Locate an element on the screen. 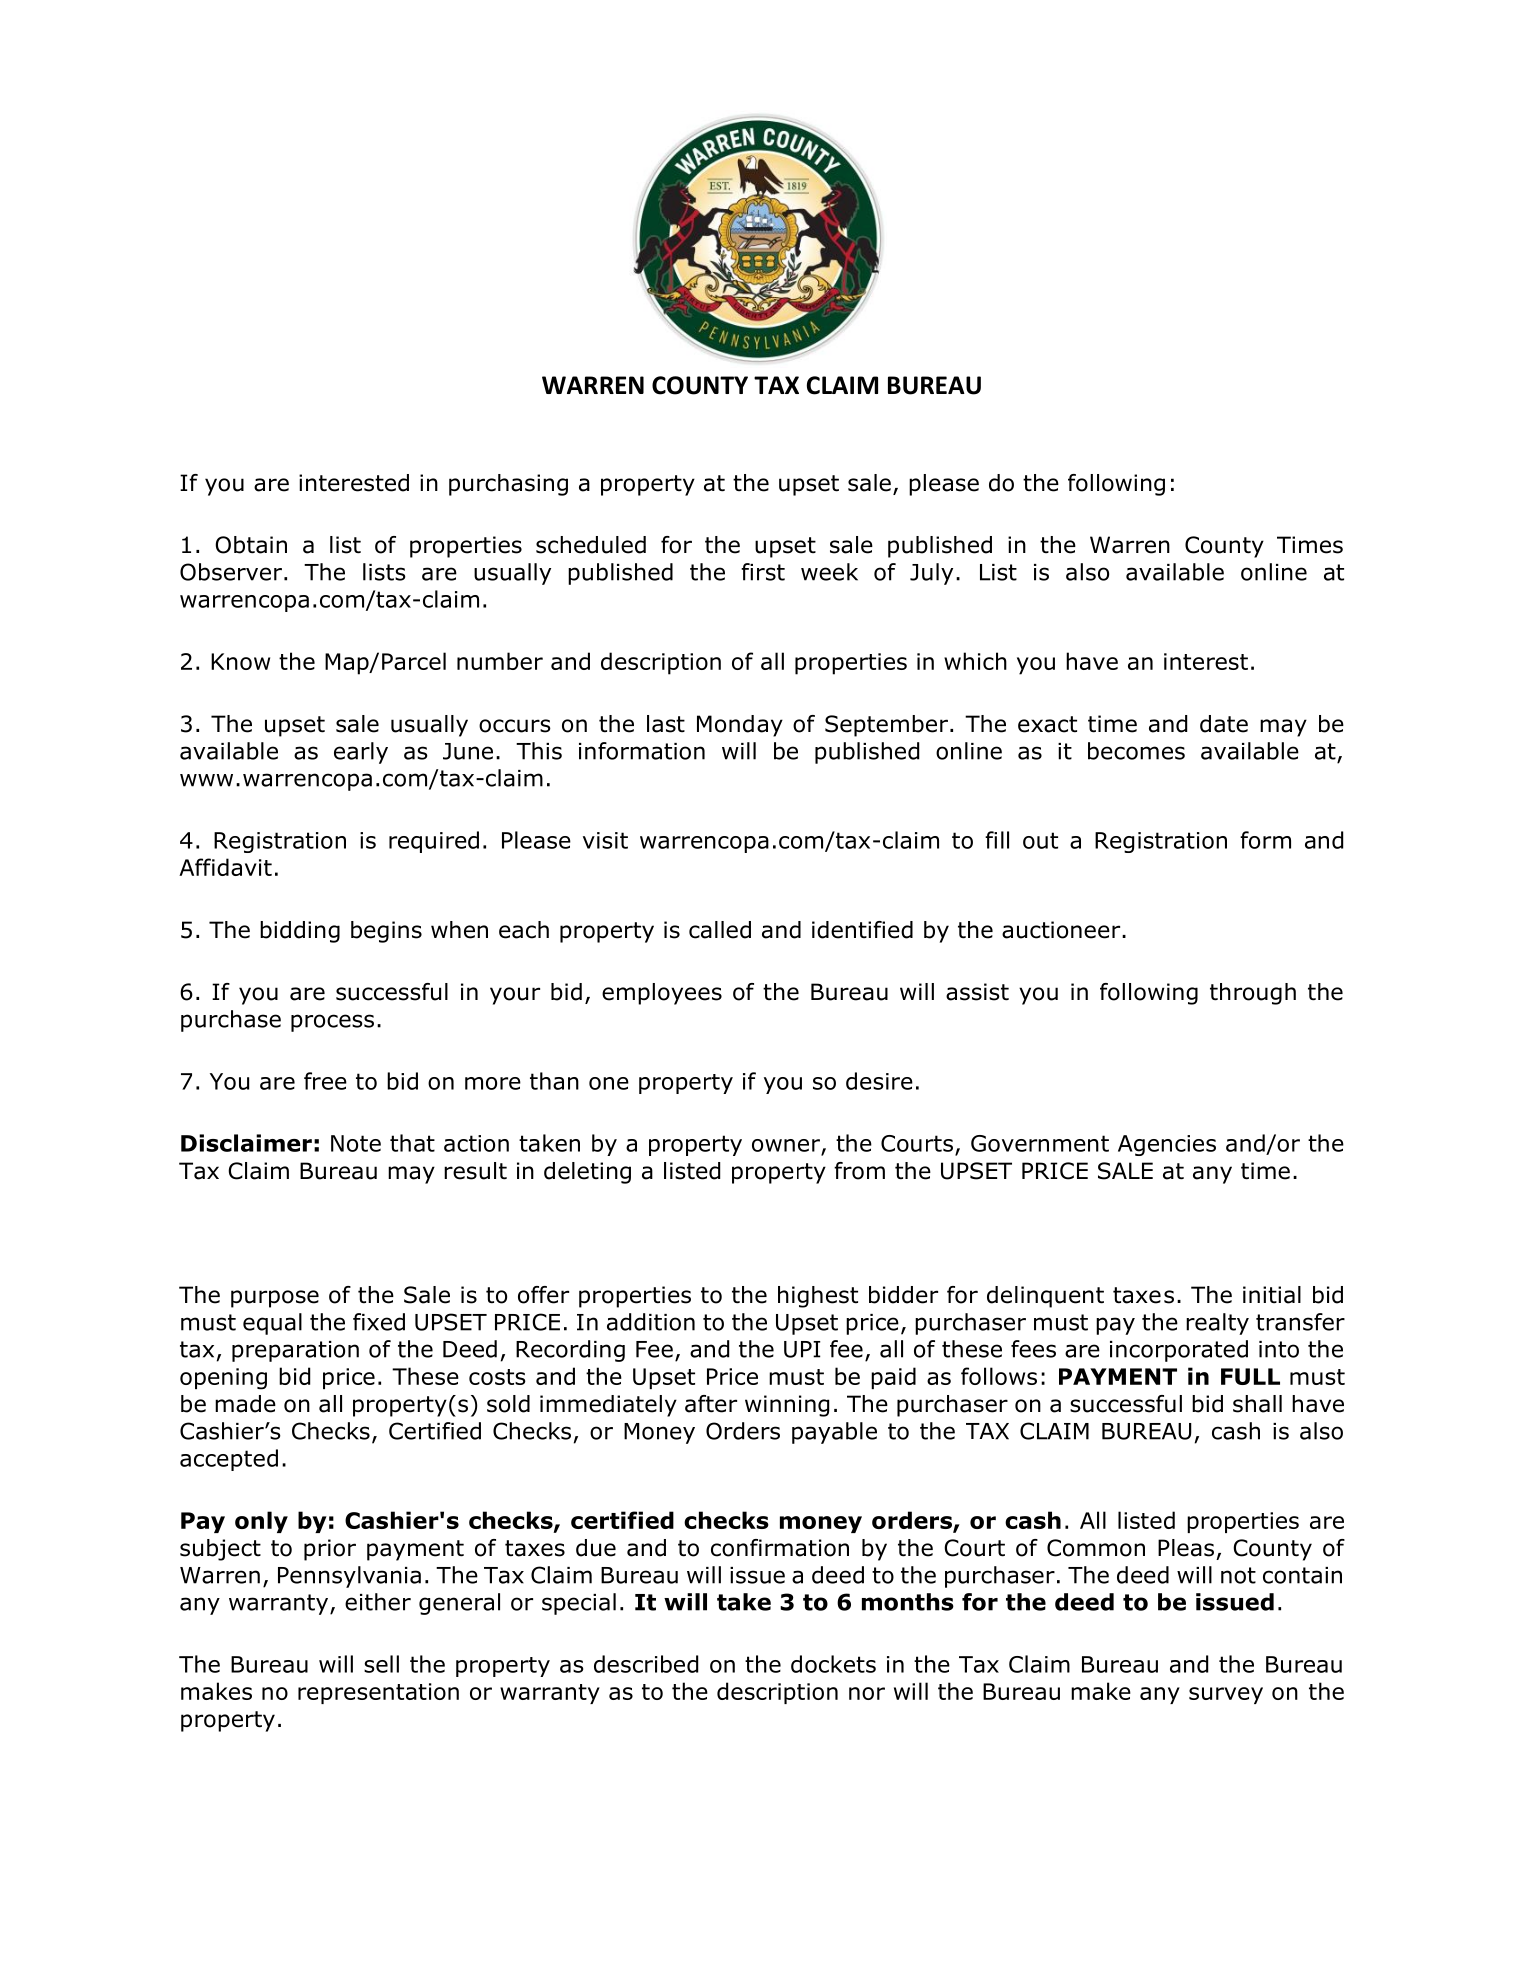  sell is located at coordinates (381, 1664).
